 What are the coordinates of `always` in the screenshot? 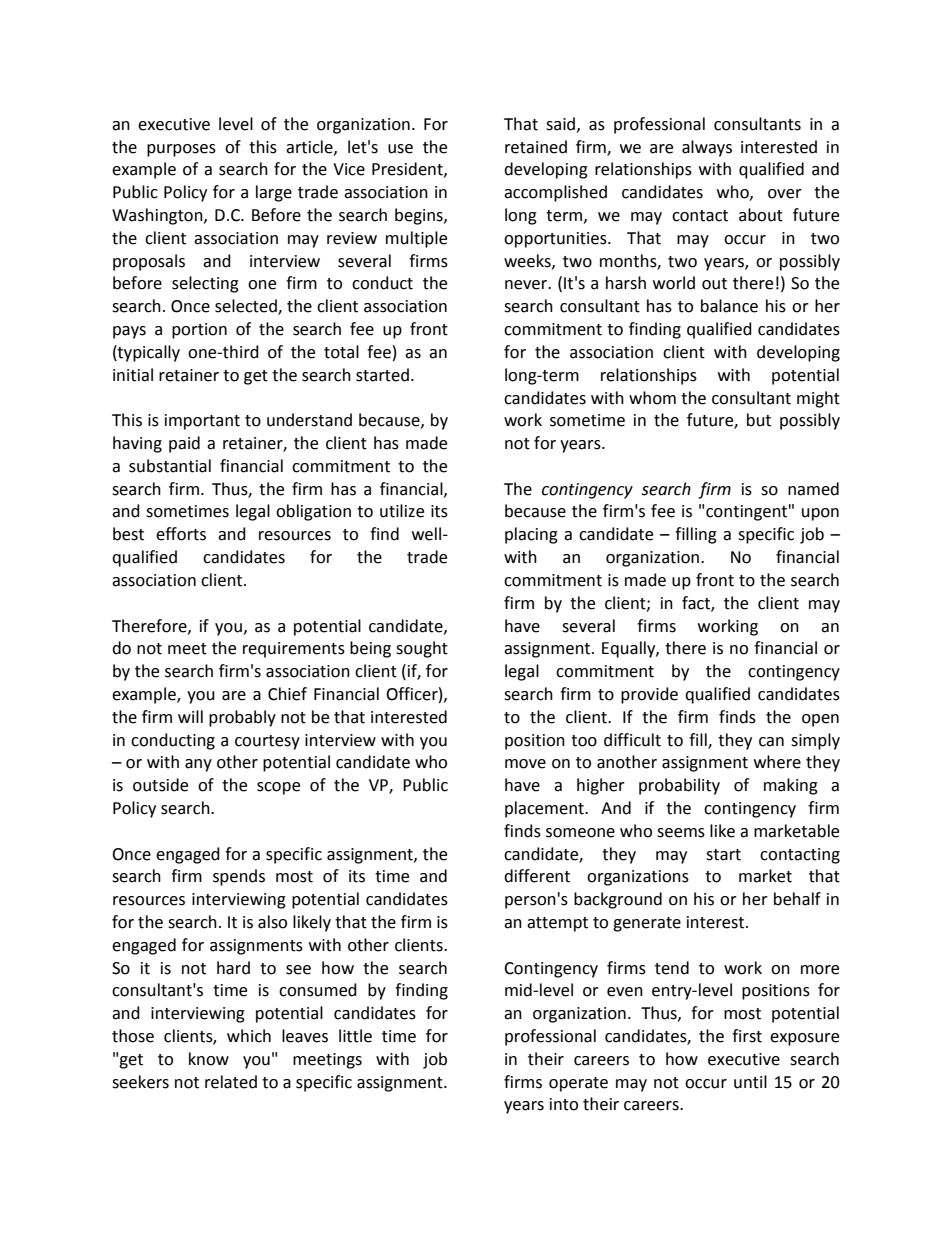 It's located at (707, 148).
